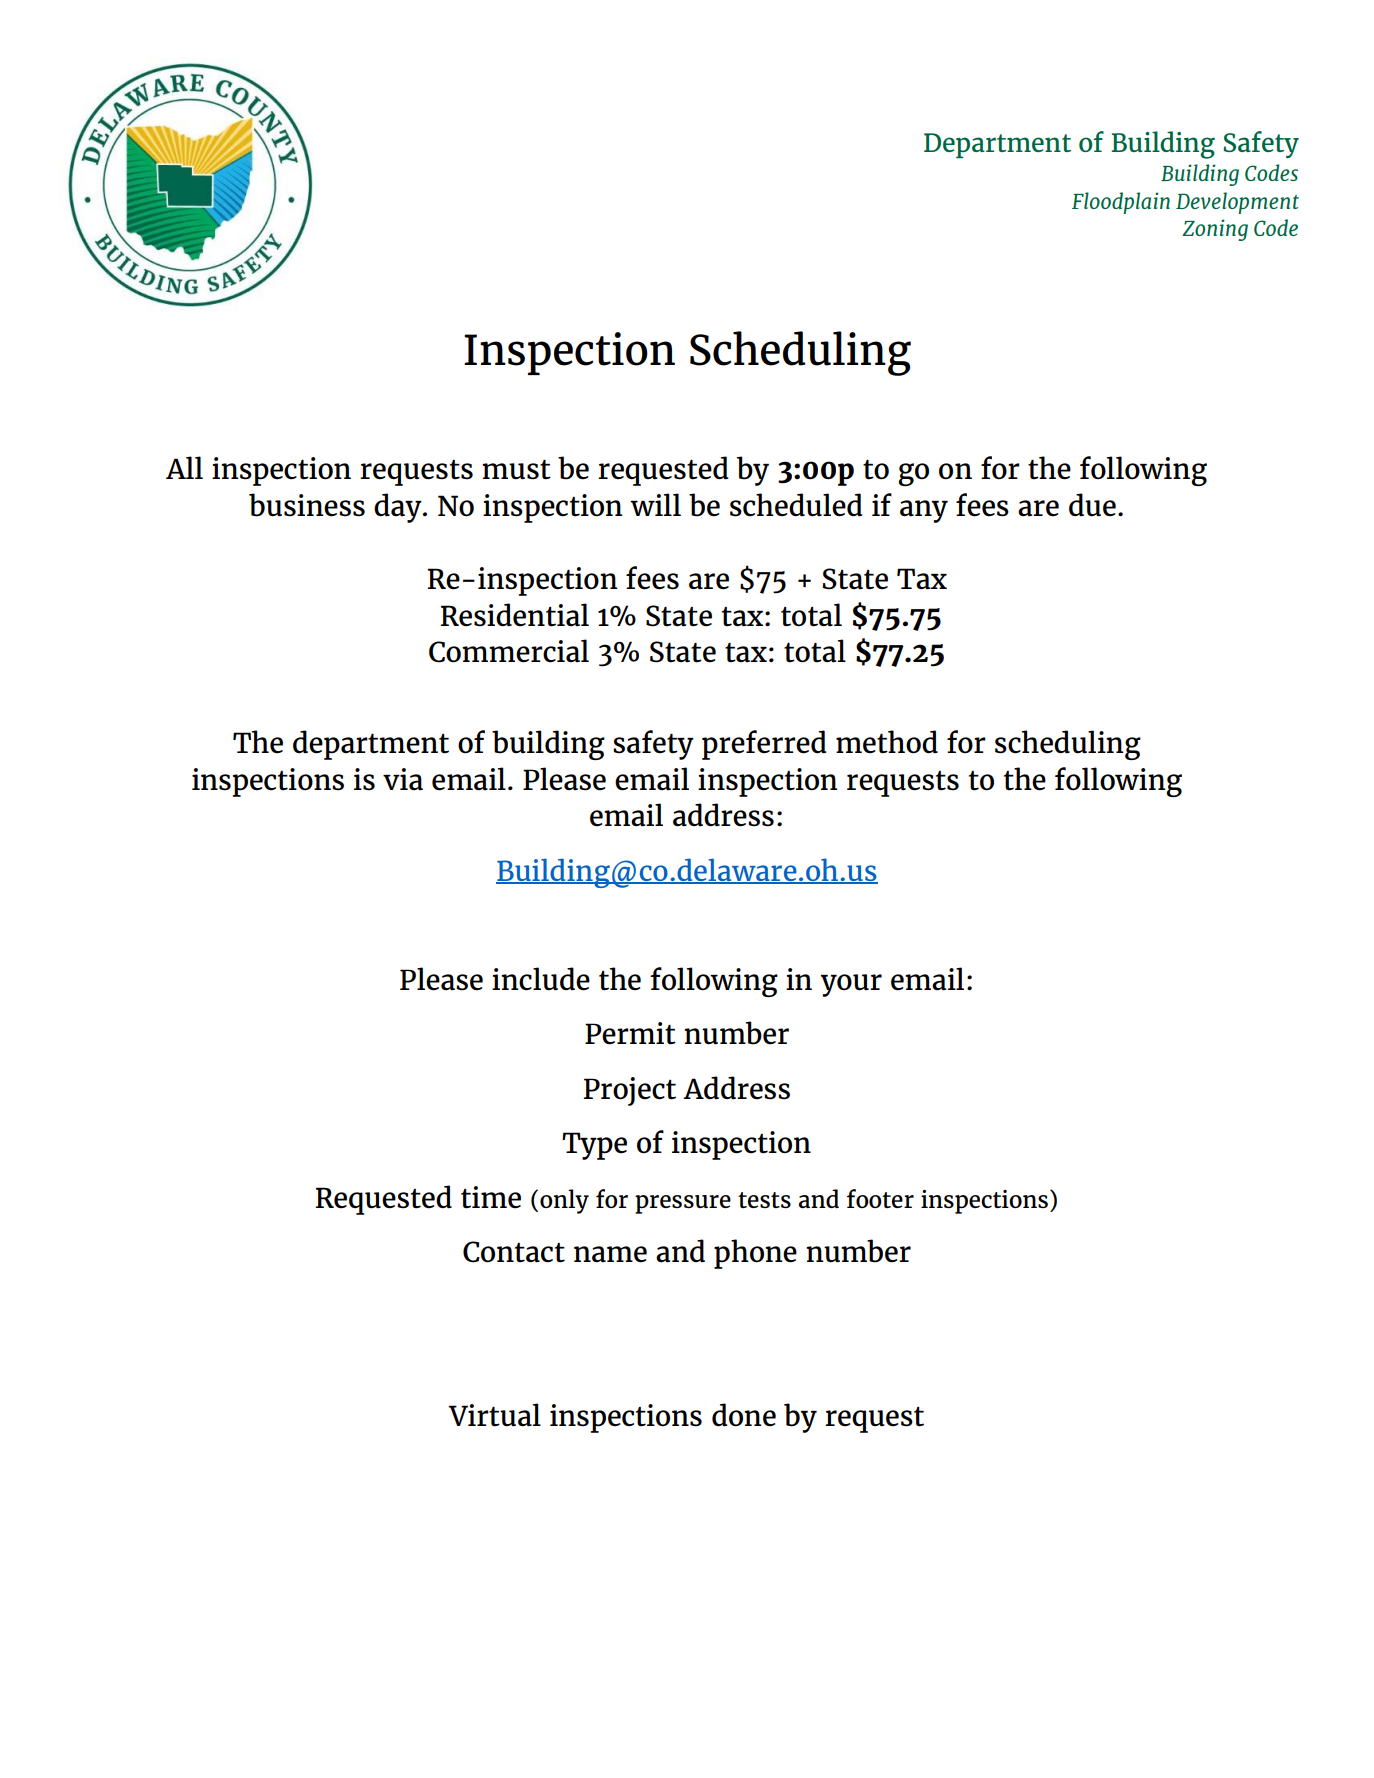  Describe the element at coordinates (764, 745) in the screenshot. I see `preferred` at that location.
